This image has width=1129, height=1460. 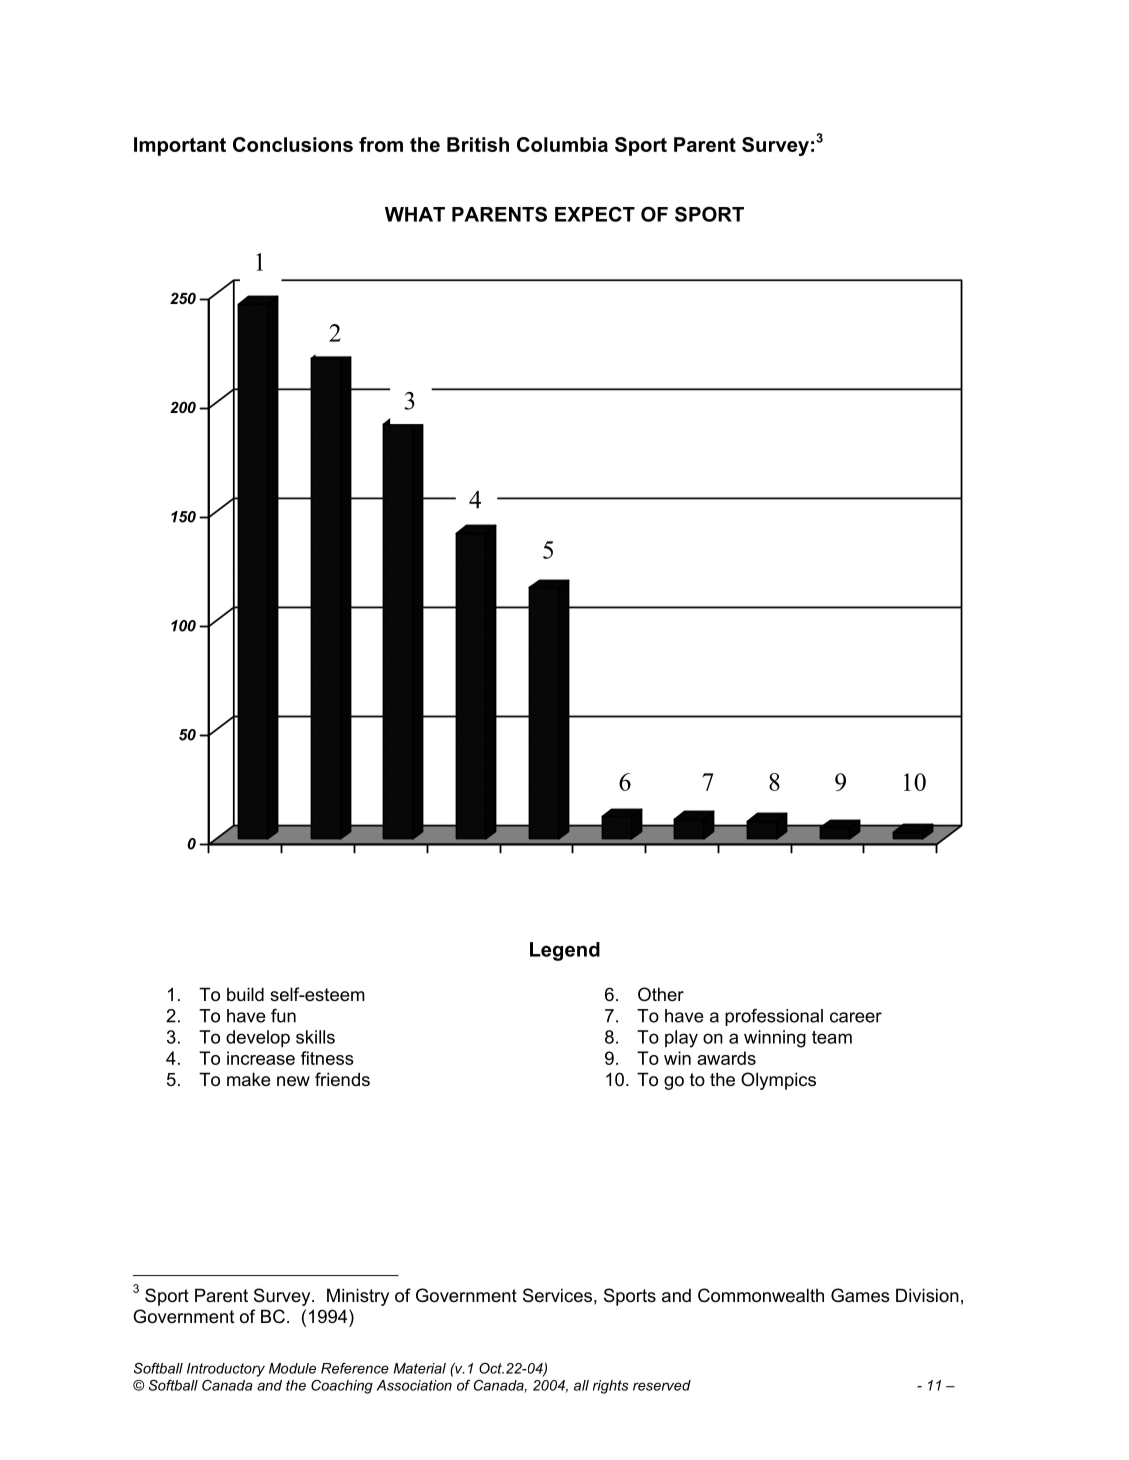 What do you see at coordinates (856, 1017) in the image?
I see `career` at bounding box center [856, 1017].
